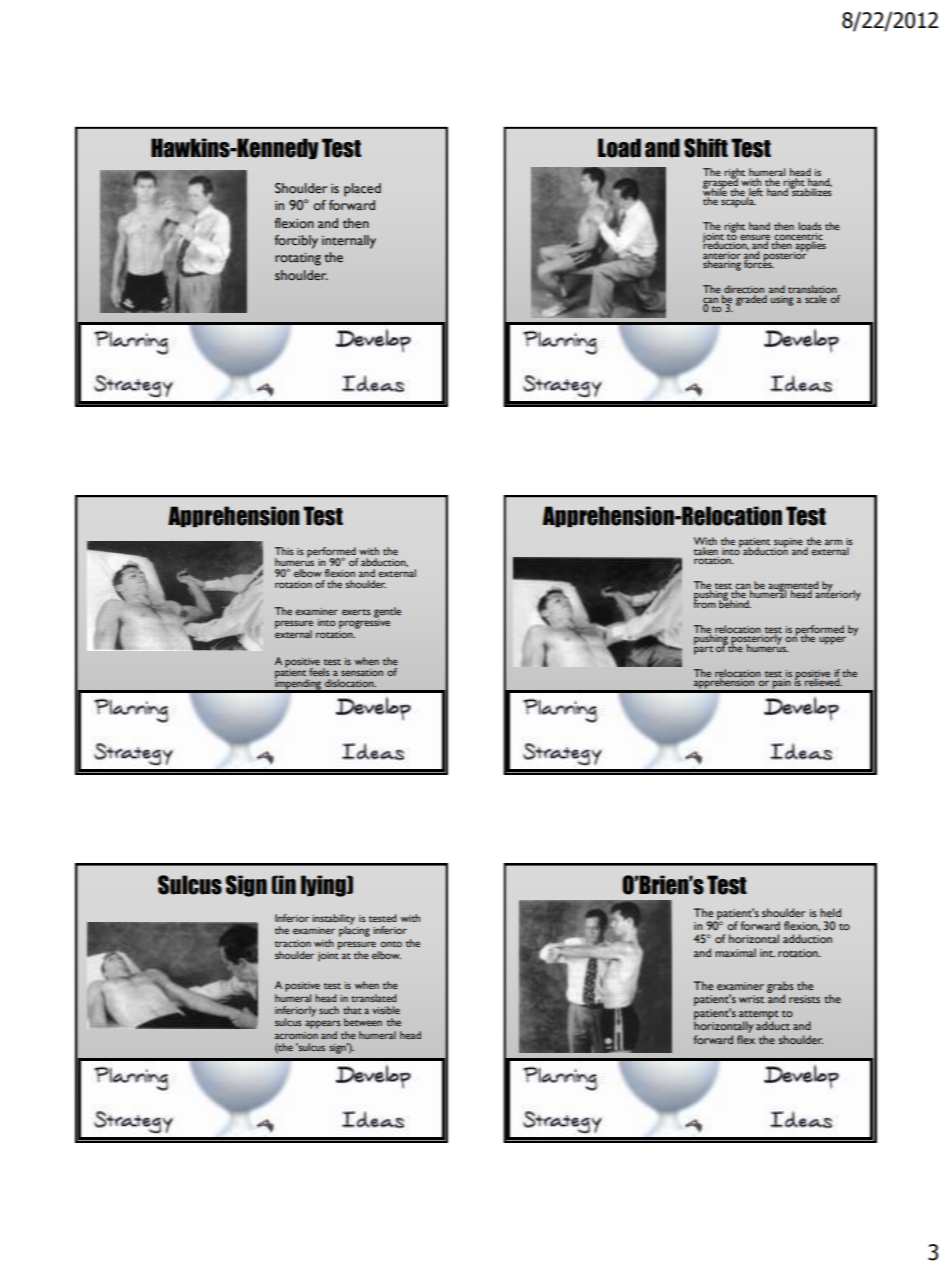 This screenshot has width=952, height=1270. I want to click on that, so click(352, 1010).
